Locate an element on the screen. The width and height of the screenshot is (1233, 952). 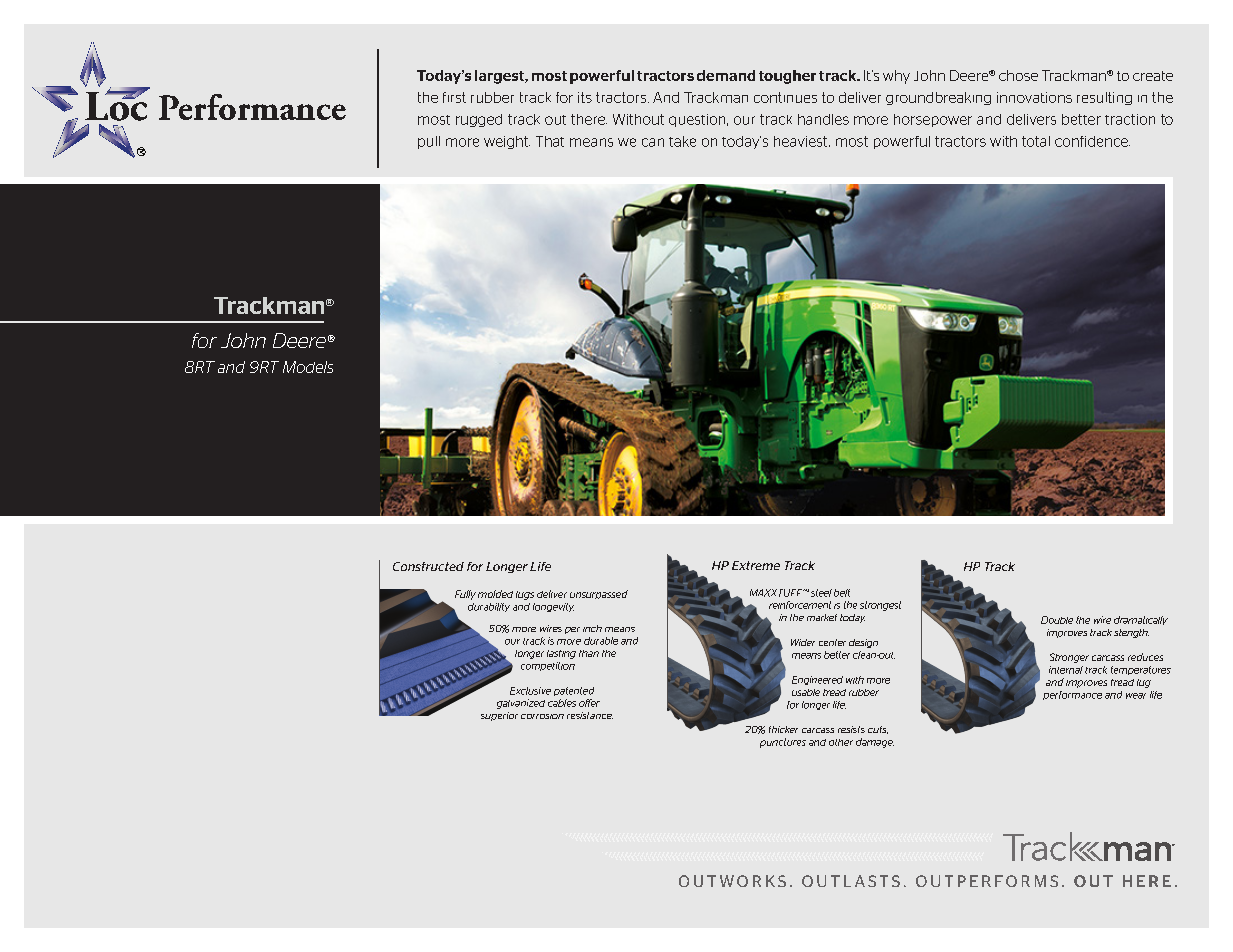
Double is located at coordinates (1057, 620).
